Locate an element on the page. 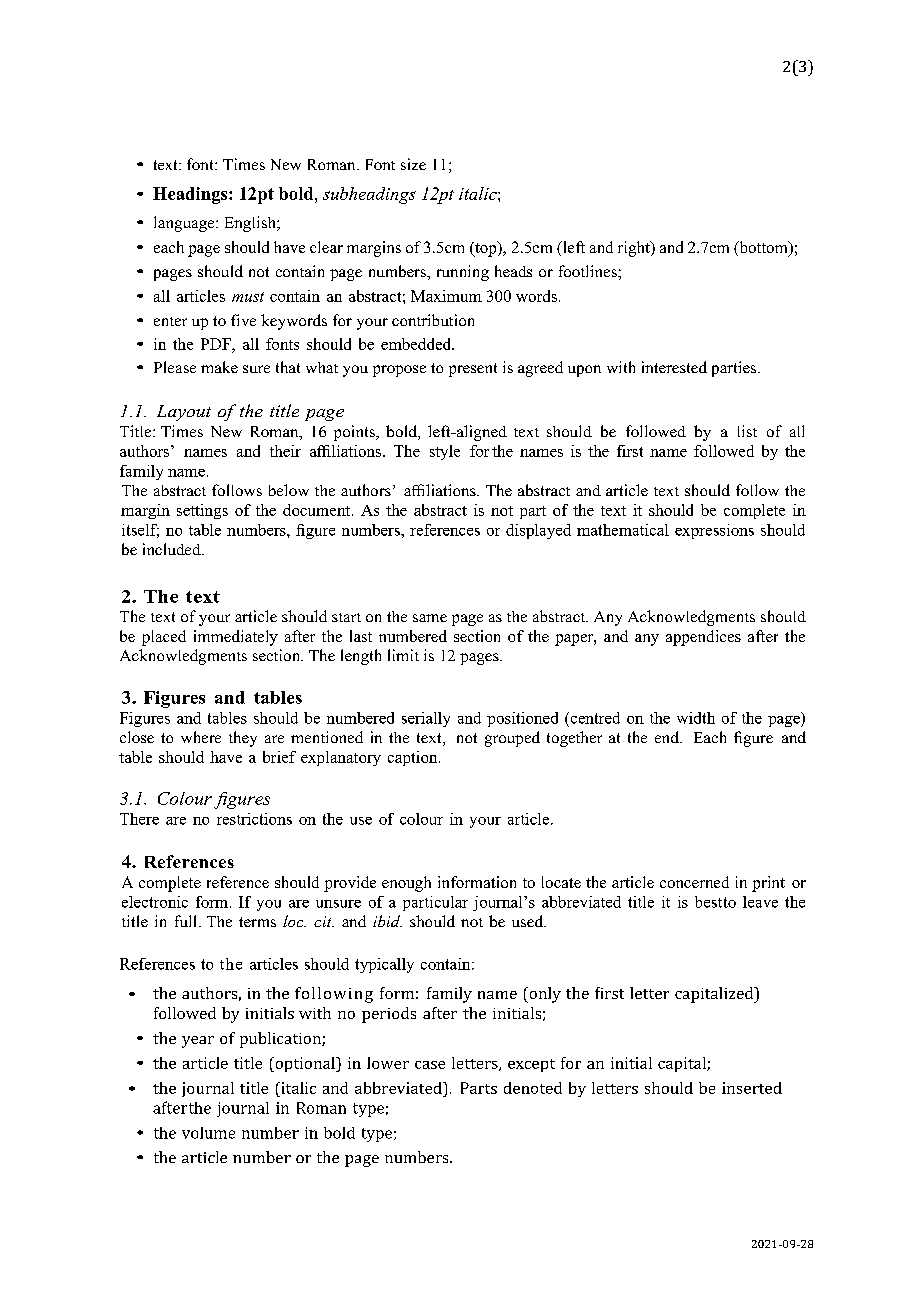 The width and height of the image is (924, 1307). language is located at coordinates (185, 224).
